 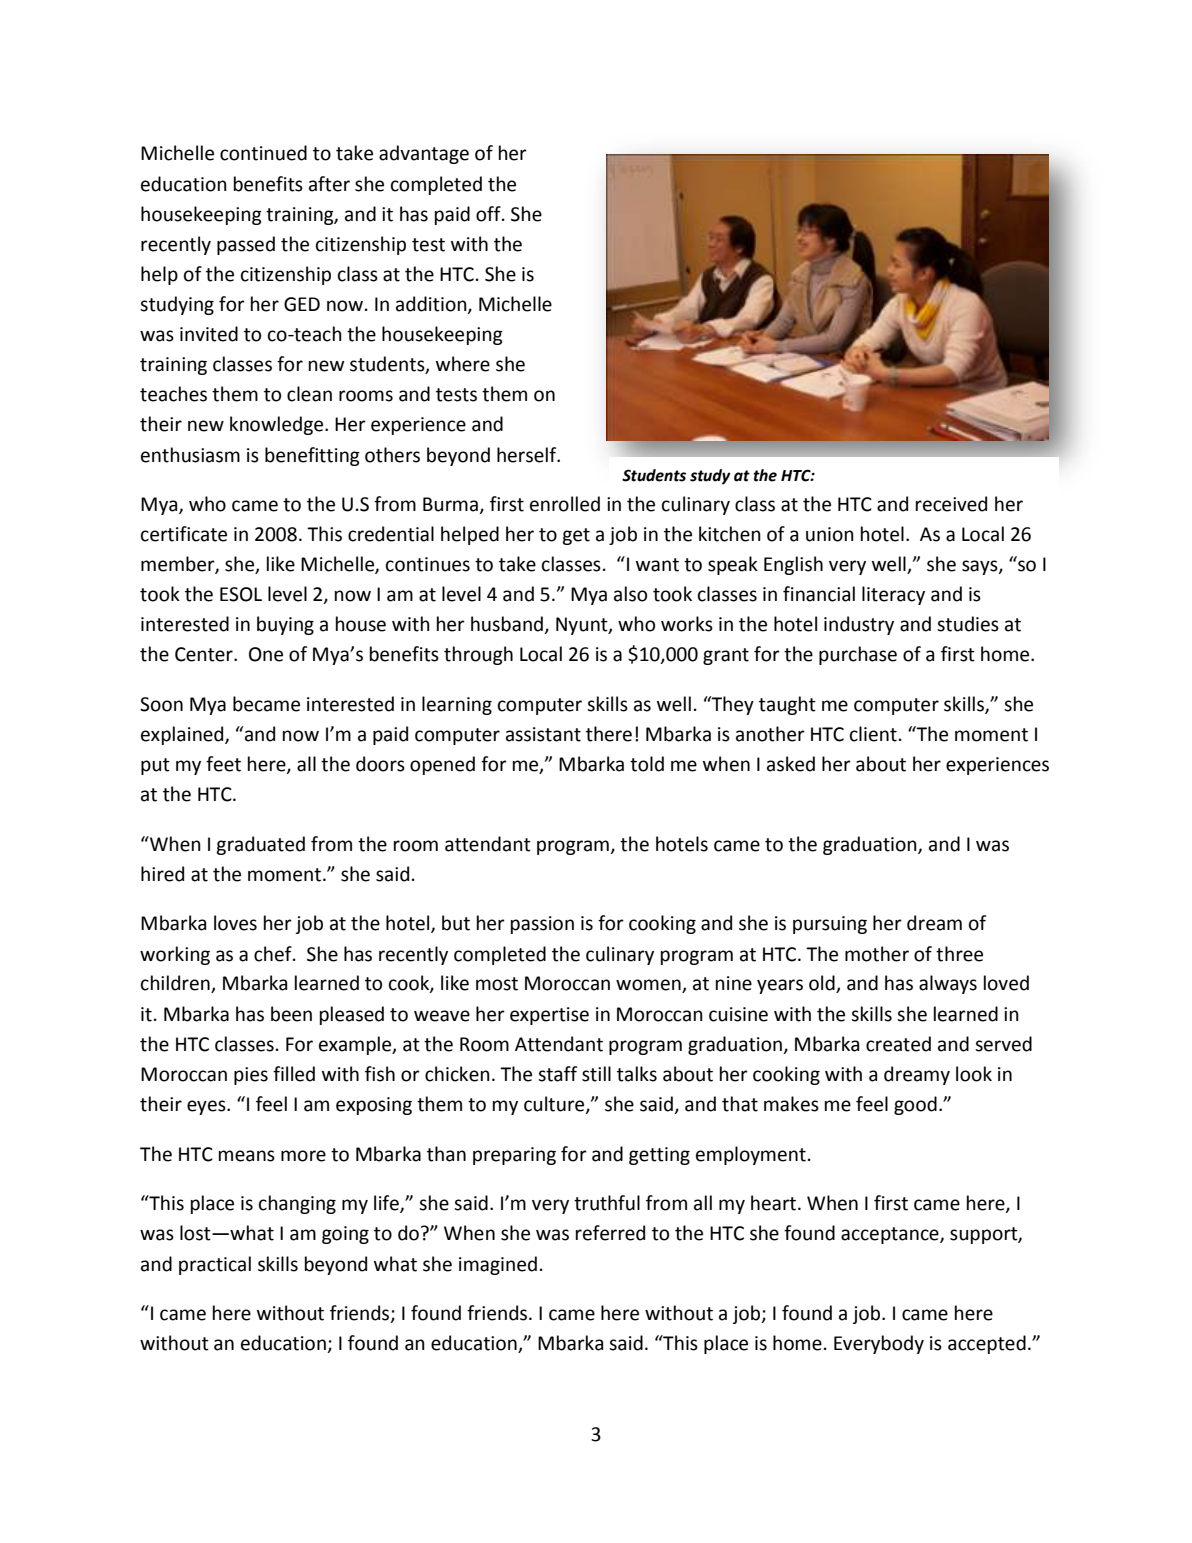 What do you see at coordinates (184, 534) in the screenshot?
I see `certificate` at bounding box center [184, 534].
